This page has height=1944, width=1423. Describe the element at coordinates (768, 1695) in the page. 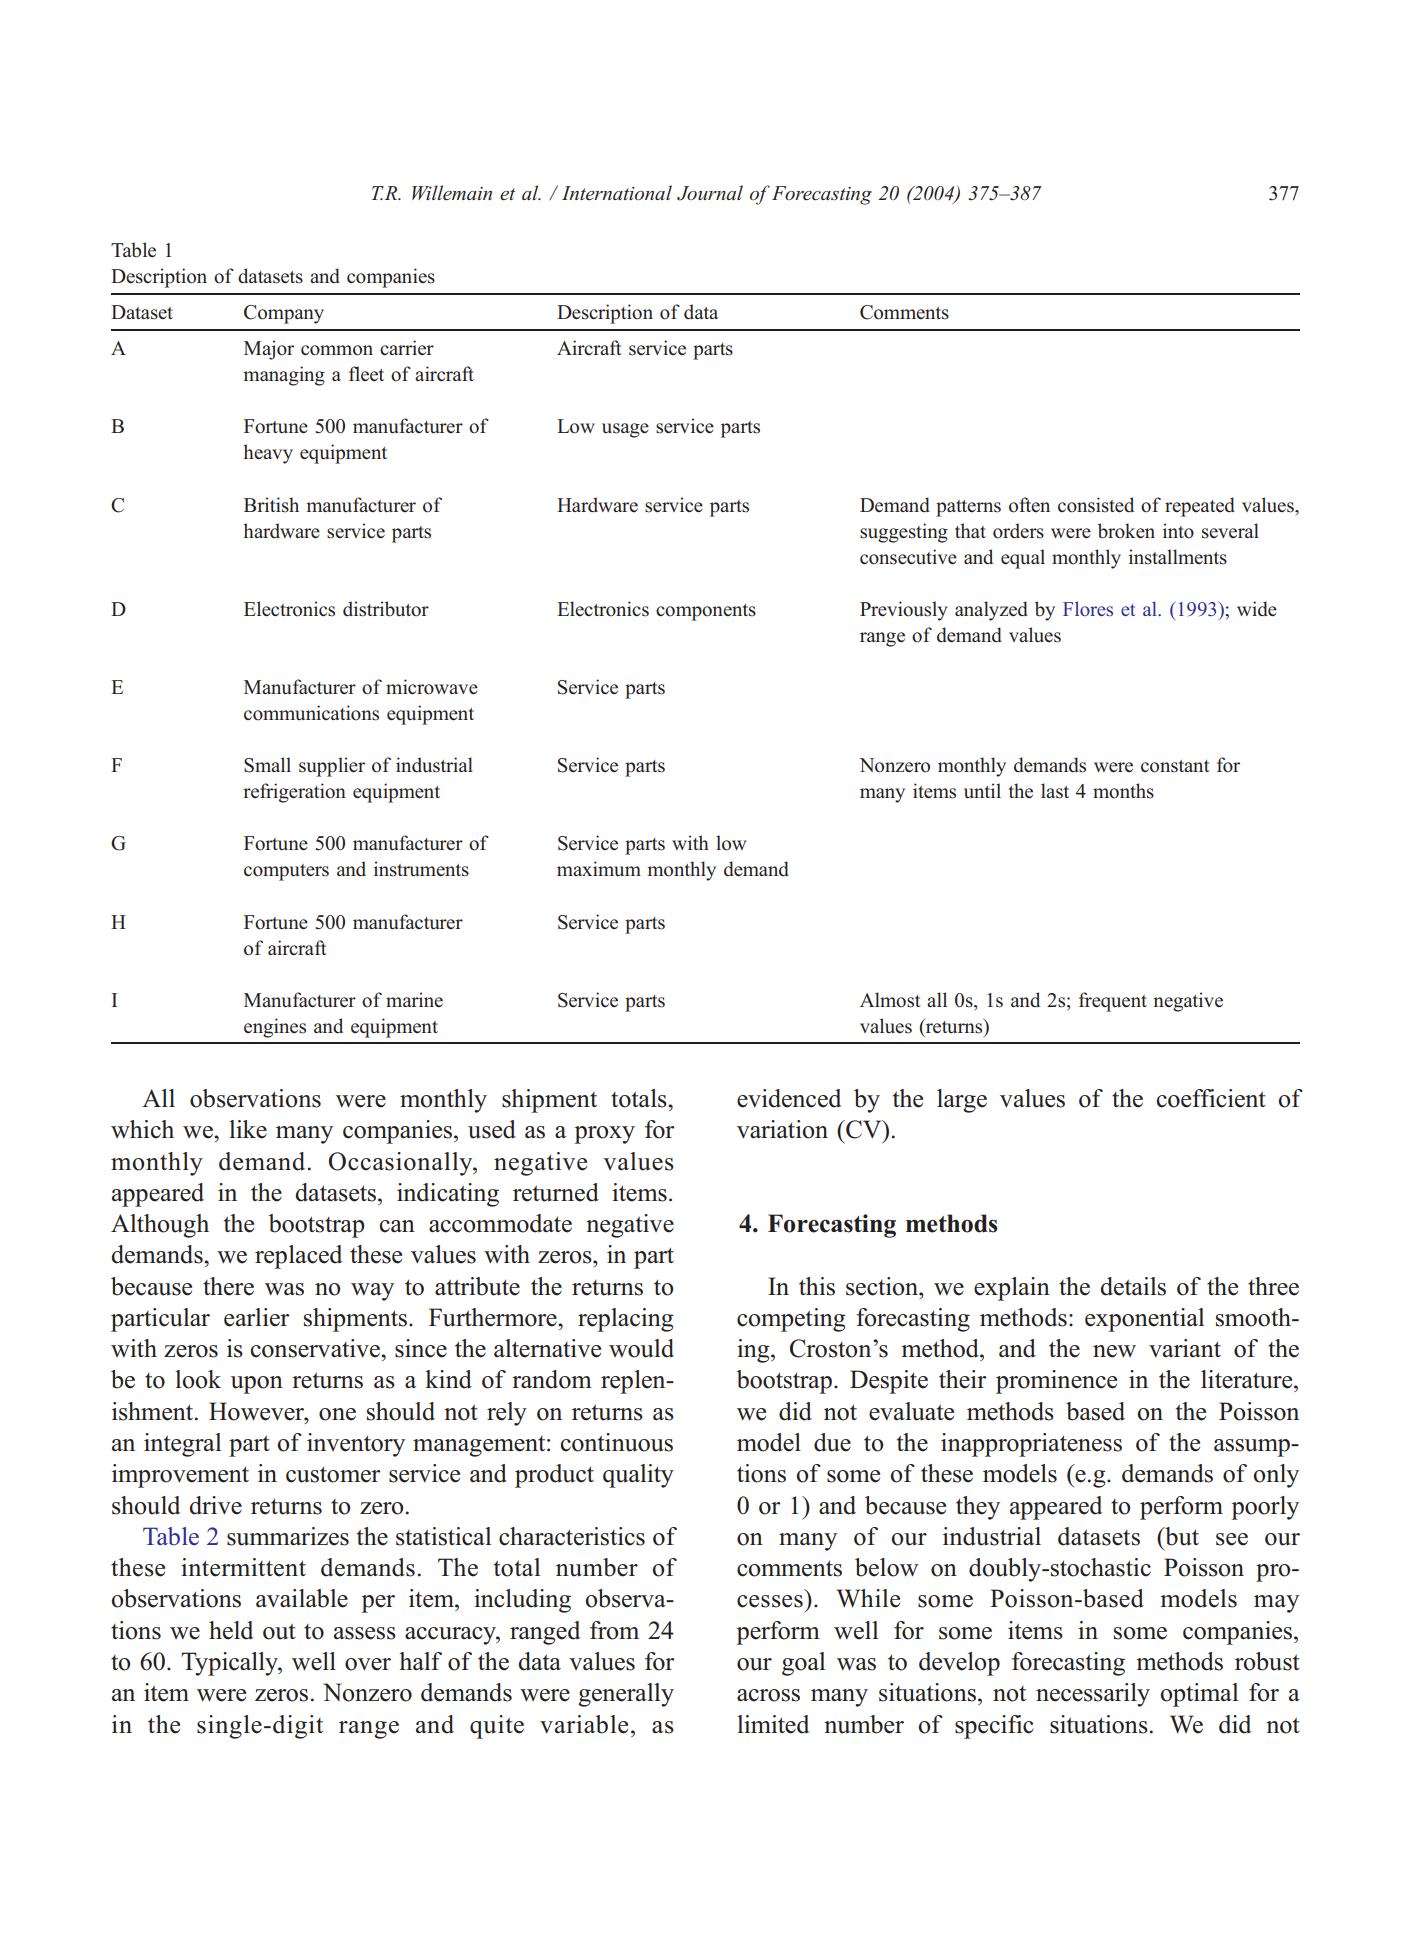

I see `across` at that location.
